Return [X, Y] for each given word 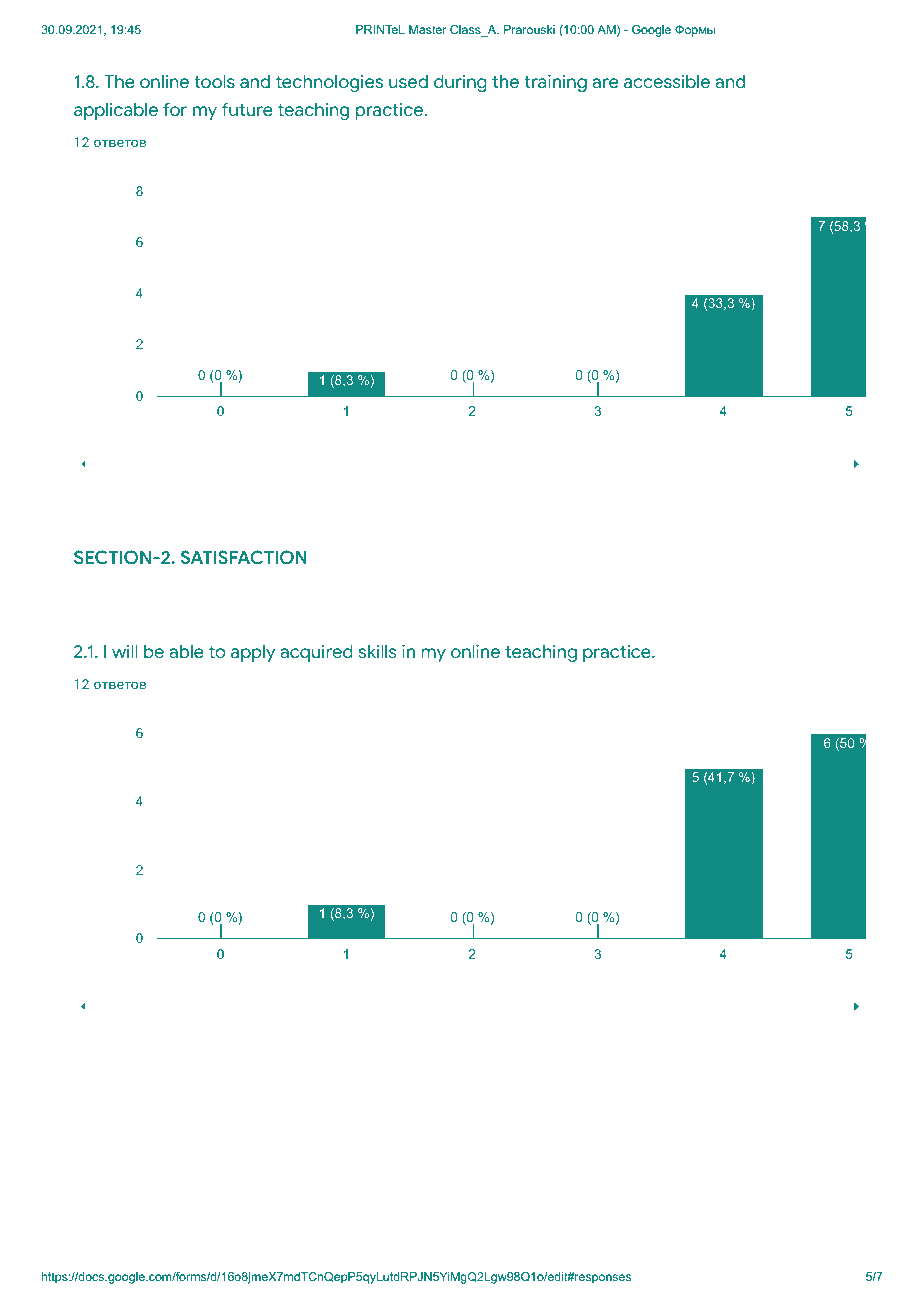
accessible [667, 82]
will [124, 651]
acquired [316, 653]
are [605, 83]
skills [378, 651]
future [247, 109]
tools [214, 82]
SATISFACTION [244, 557]
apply [253, 653]
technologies [329, 83]
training [555, 83]
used [408, 82]
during [460, 83]
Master [428, 29]
